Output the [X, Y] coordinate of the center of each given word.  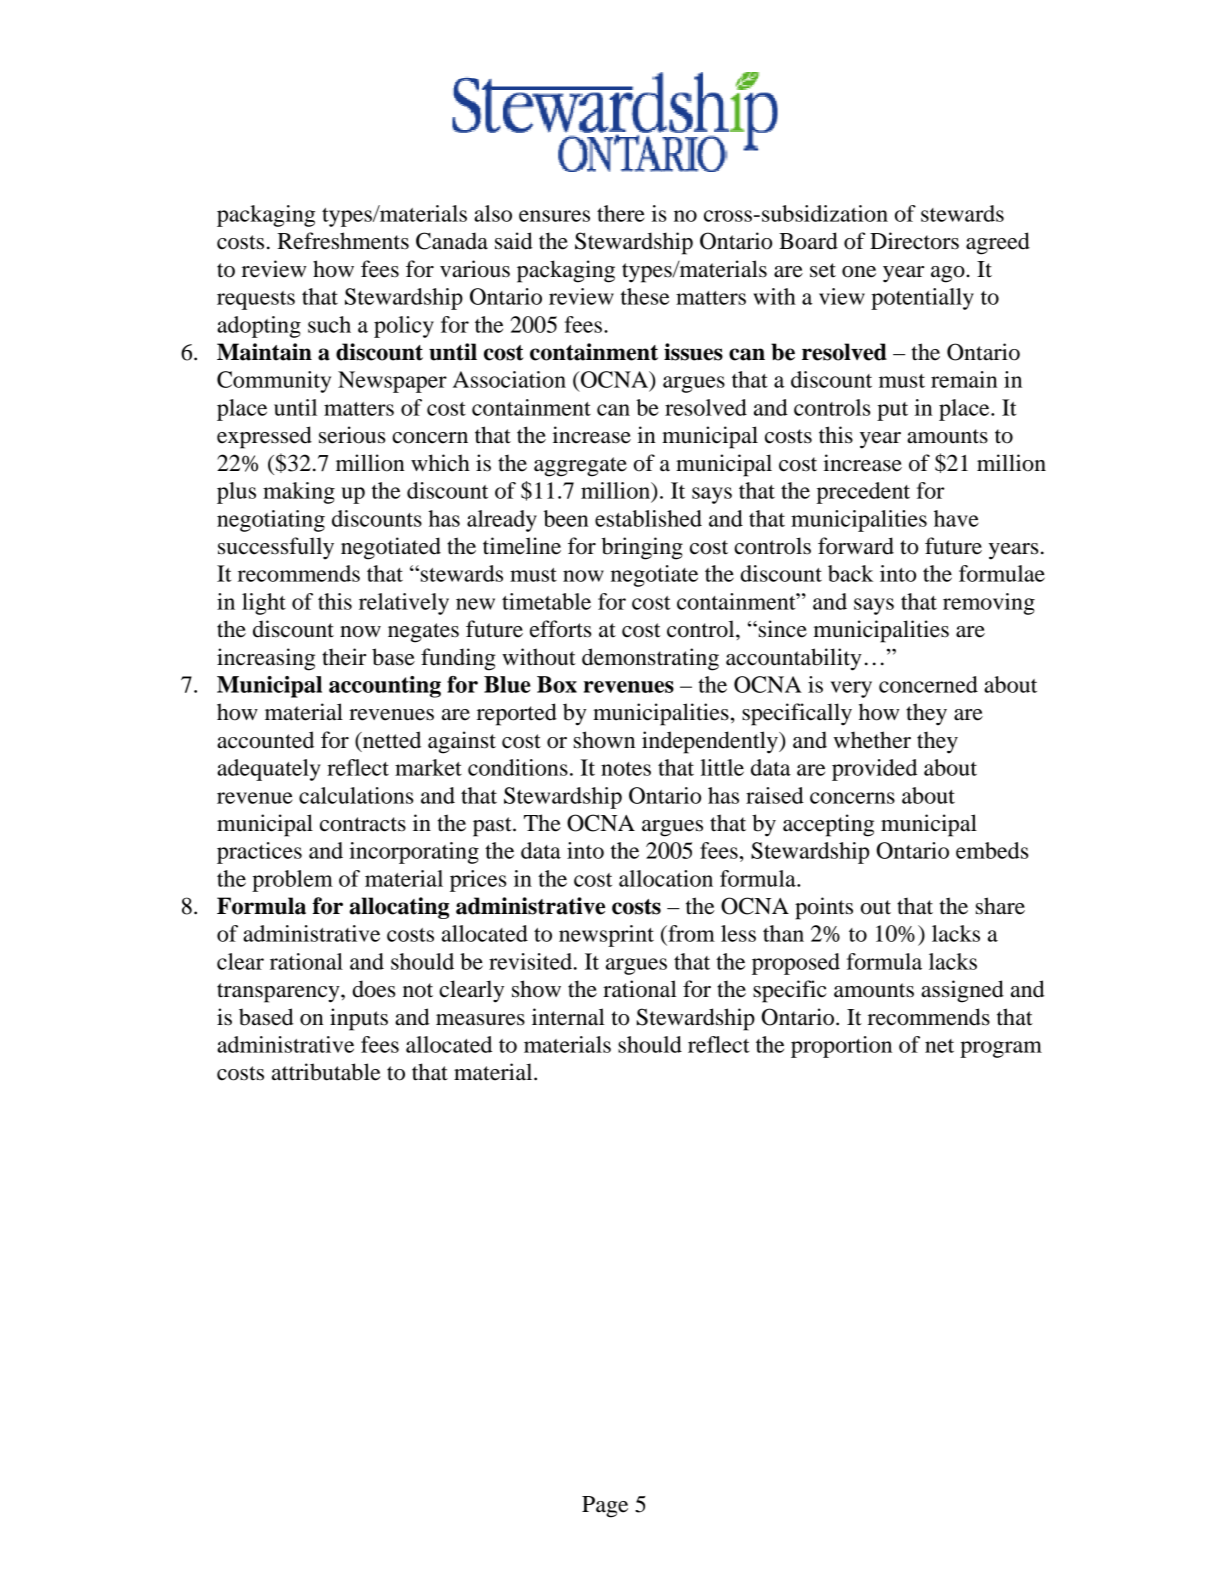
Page [605, 1507]
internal [568, 1017]
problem [292, 881]
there [621, 213]
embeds [992, 850]
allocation [666, 878]
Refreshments [343, 241]
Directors [914, 241]
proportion [841, 1047]
